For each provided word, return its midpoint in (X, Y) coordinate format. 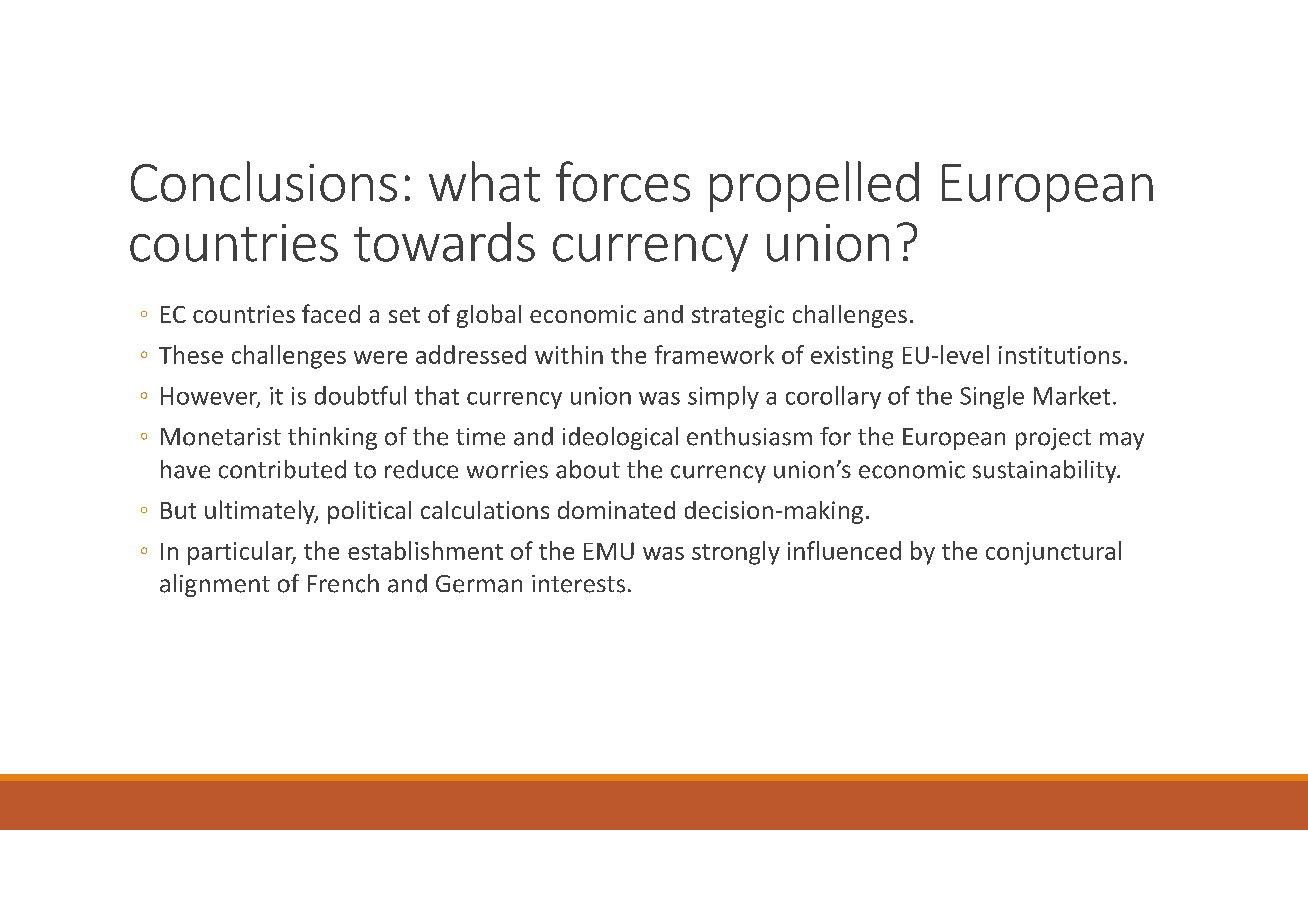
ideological (620, 438)
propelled (814, 186)
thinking (332, 438)
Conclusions (264, 181)
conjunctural (1053, 553)
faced (331, 313)
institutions (1060, 355)
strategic (738, 316)
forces (623, 181)
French (343, 583)
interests (578, 584)
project (1053, 439)
